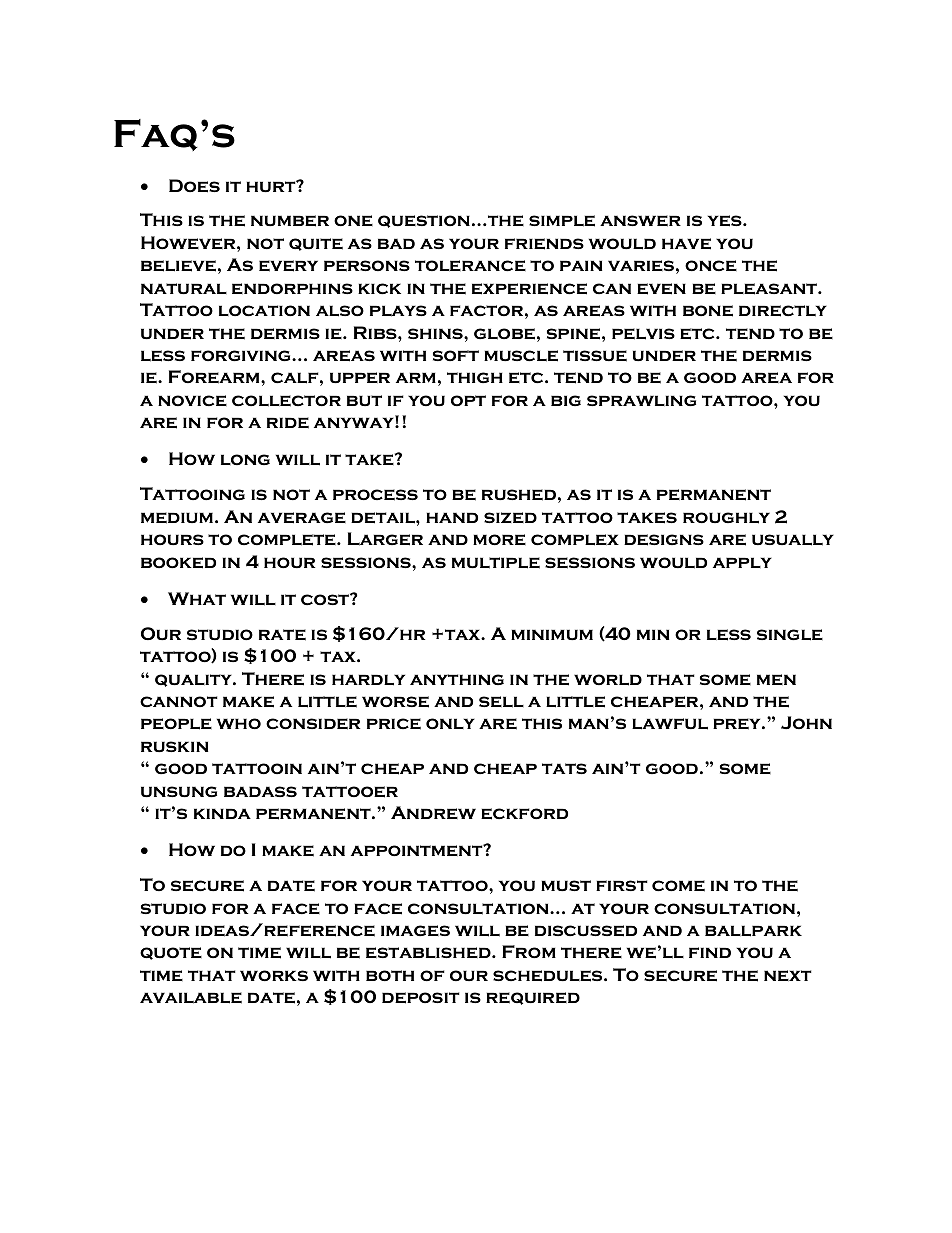 This screenshot has width=952, height=1233. Describe the element at coordinates (501, 702) in the screenshot. I see `sell` at that location.
